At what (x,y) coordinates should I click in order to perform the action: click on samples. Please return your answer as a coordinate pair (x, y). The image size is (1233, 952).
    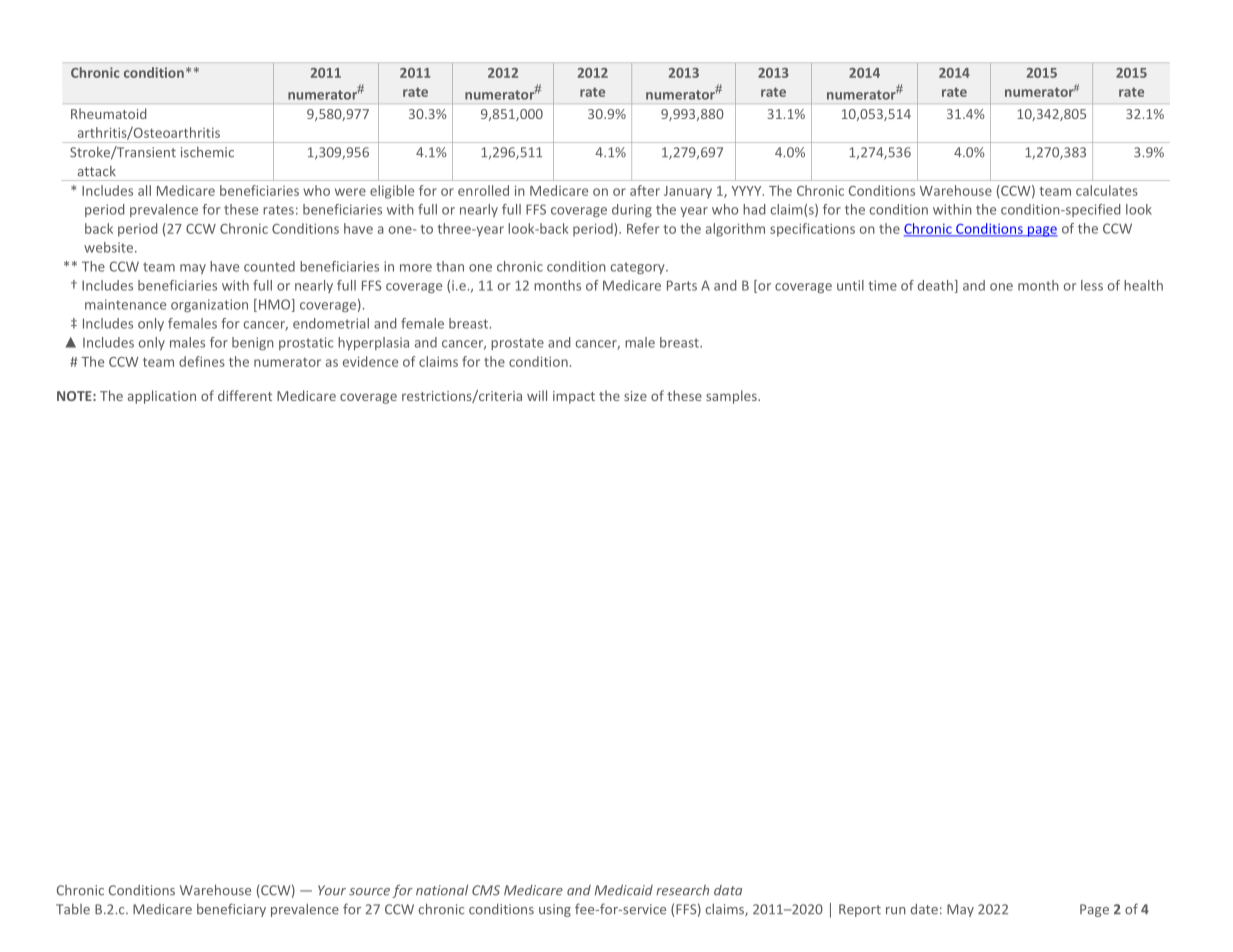
    Looking at the image, I should click on (732, 397).
